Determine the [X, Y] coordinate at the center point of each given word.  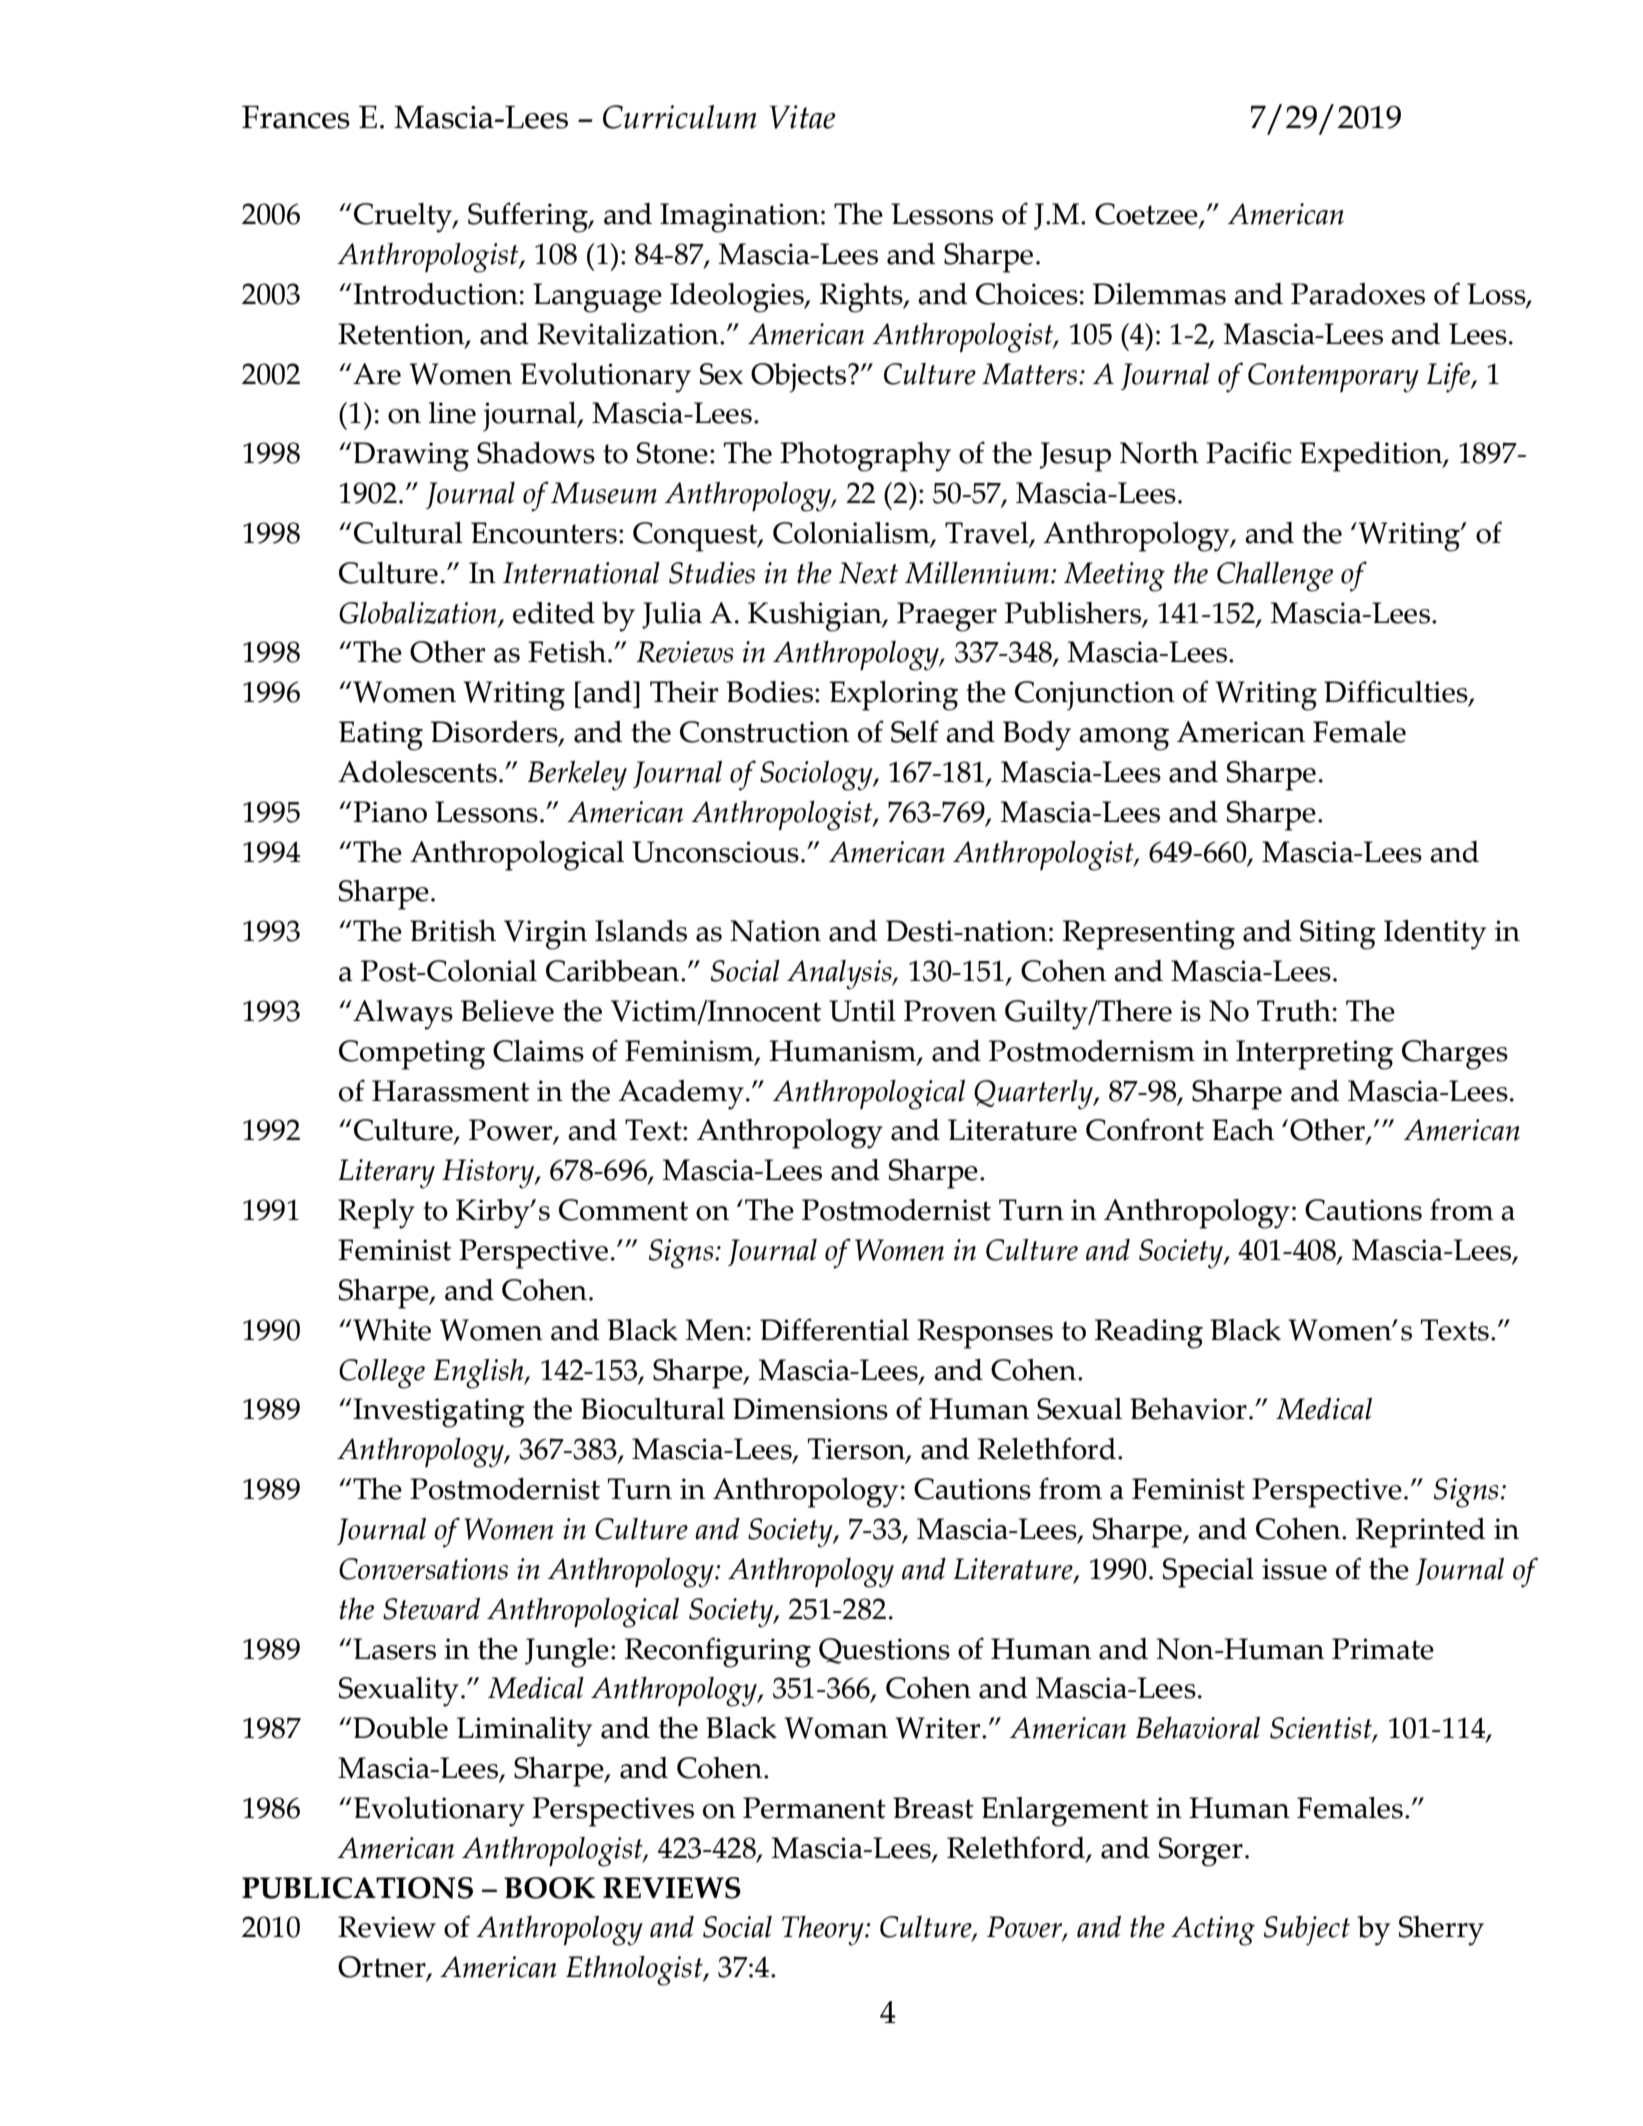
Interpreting [1314, 1055]
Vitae [802, 117]
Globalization [419, 614]
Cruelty [404, 218]
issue [1294, 1569]
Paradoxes [1358, 294]
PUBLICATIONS [357, 1888]
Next [868, 573]
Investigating [438, 1413]
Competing [412, 1055]
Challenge [1275, 577]
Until [862, 1011]
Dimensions [810, 1409]
